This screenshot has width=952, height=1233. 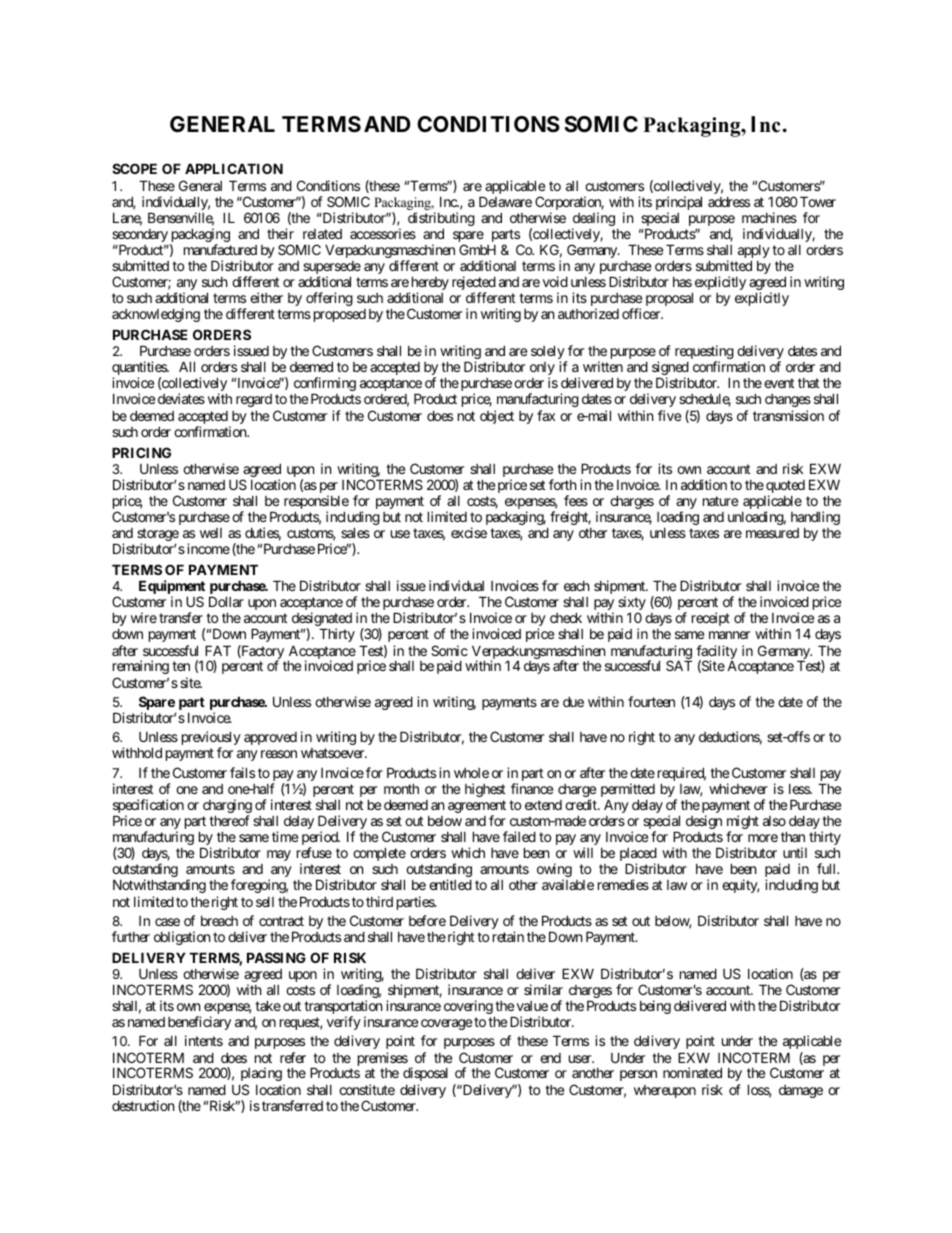 What do you see at coordinates (769, 217) in the screenshot?
I see `machines` at bounding box center [769, 217].
